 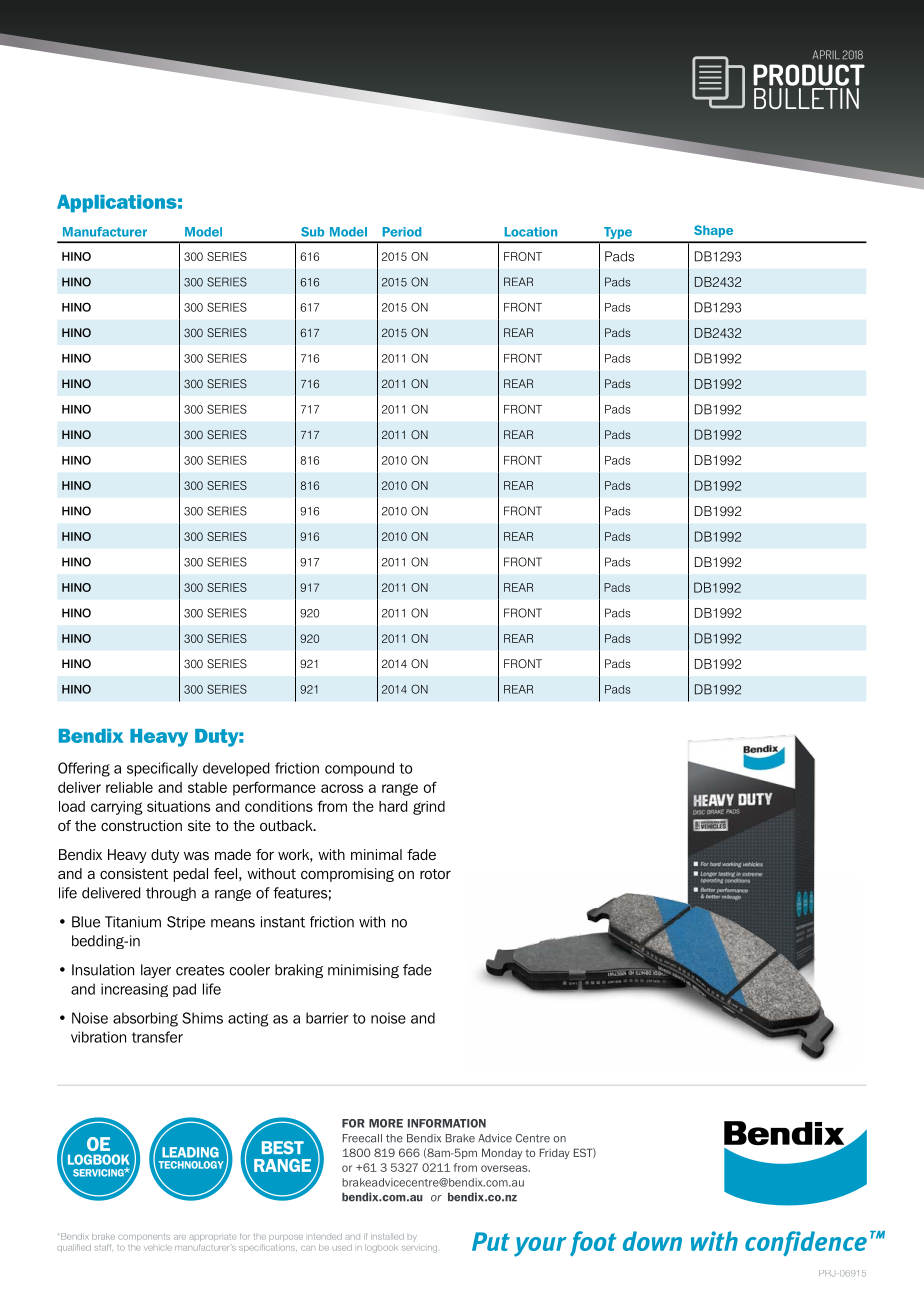 I want to click on Shape, so click(x=713, y=231).
